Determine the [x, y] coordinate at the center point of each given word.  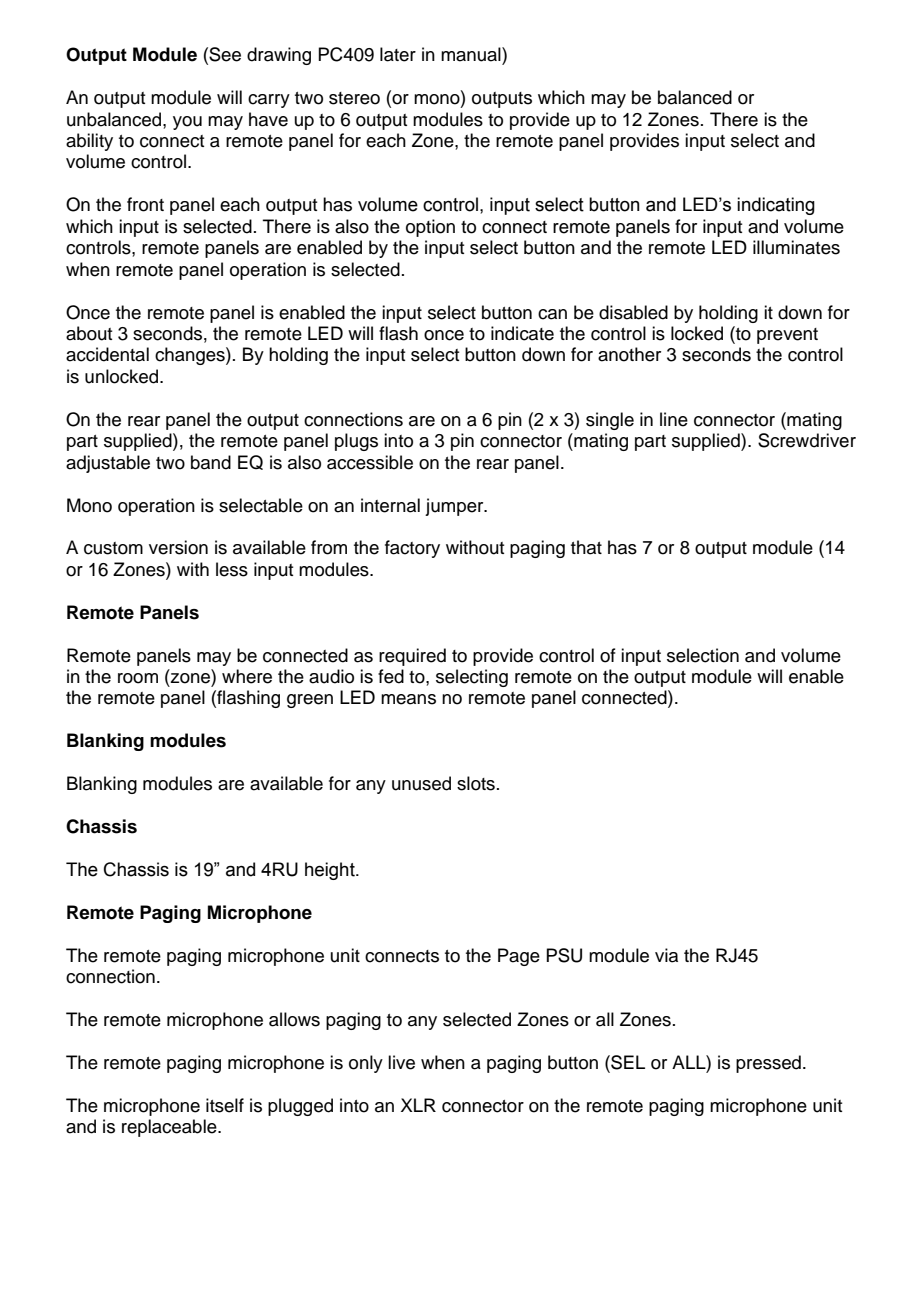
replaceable [170, 1128]
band [211, 462]
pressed [768, 1064]
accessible [370, 462]
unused [421, 783]
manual [472, 54]
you [187, 123]
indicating [776, 206]
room [138, 678]
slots [476, 783]
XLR [418, 1105]
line [674, 419]
